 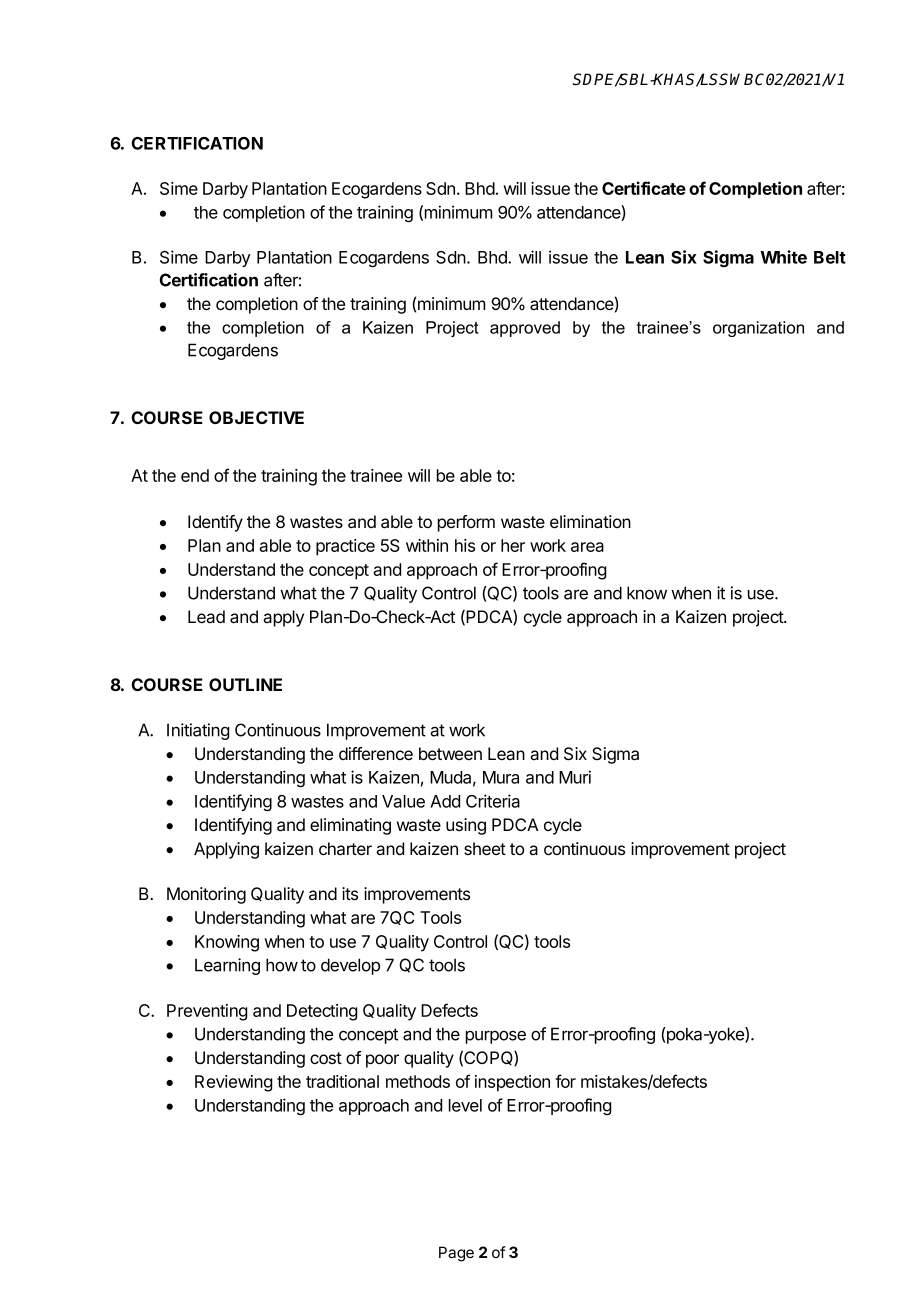 What do you see at coordinates (345, 547) in the image?
I see `practice` at bounding box center [345, 547].
